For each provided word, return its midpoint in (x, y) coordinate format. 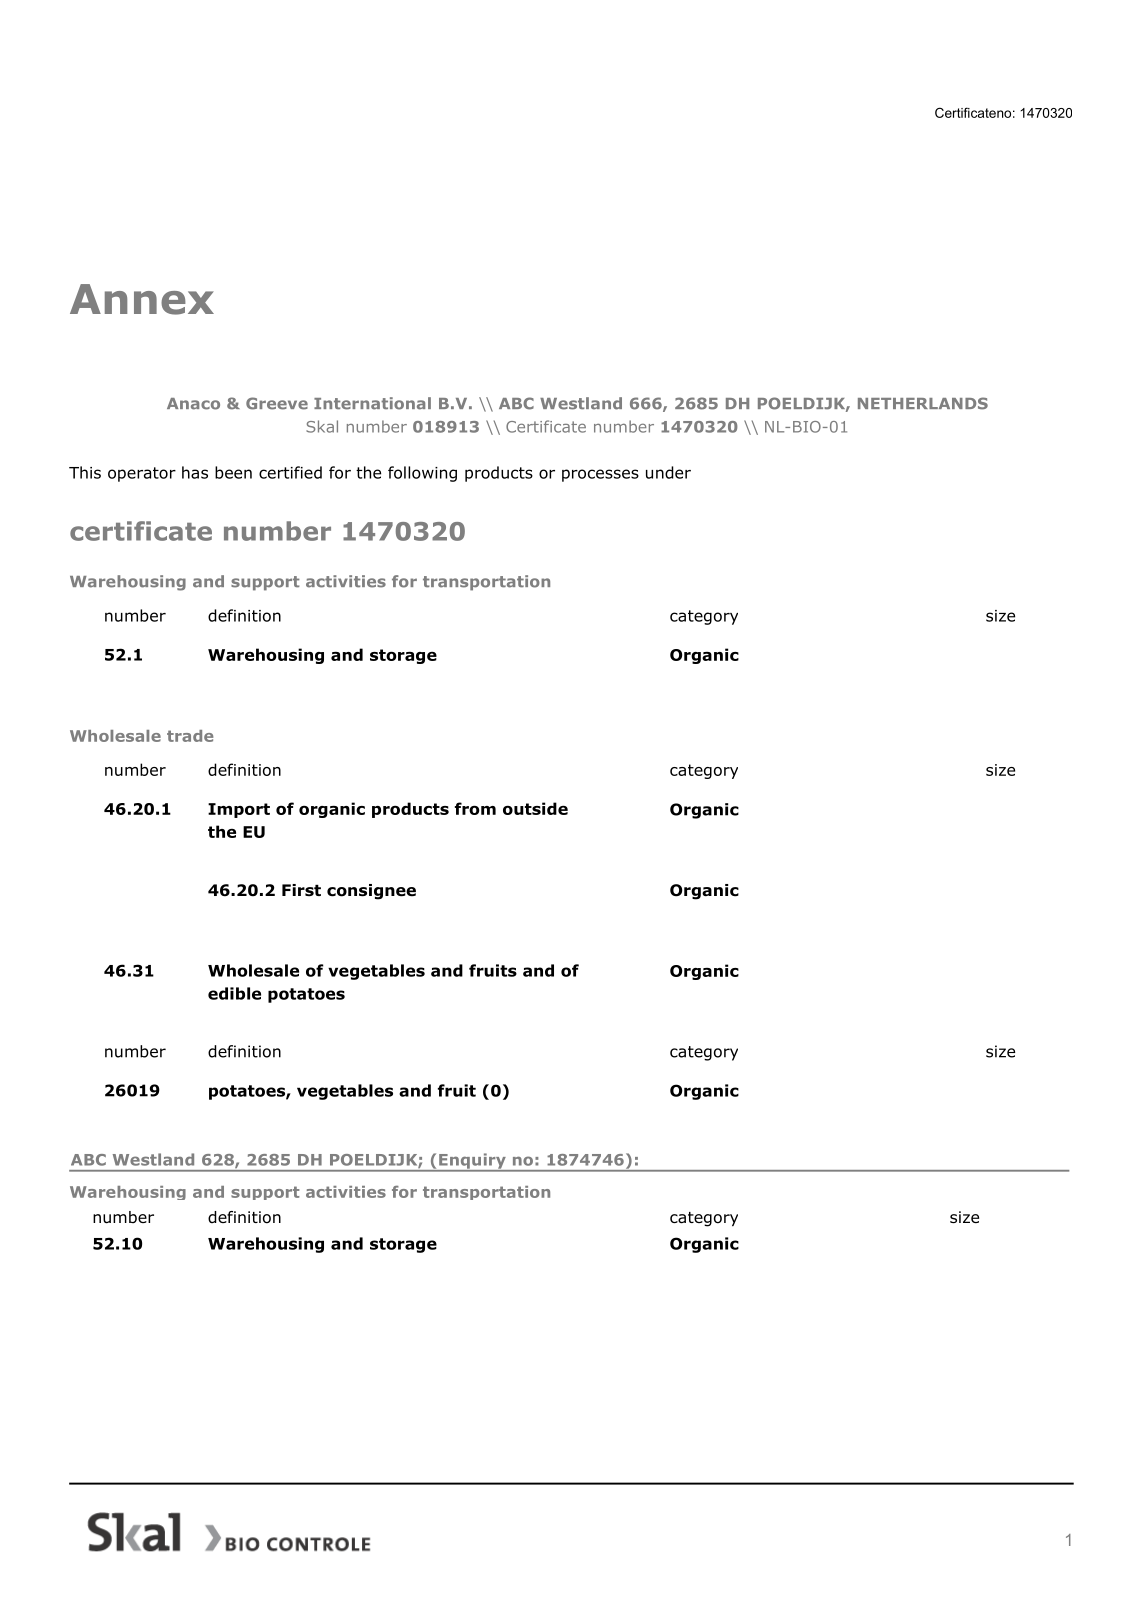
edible (234, 993)
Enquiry (472, 1162)
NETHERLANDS (923, 403)
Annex (142, 299)
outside (535, 808)
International (372, 403)
